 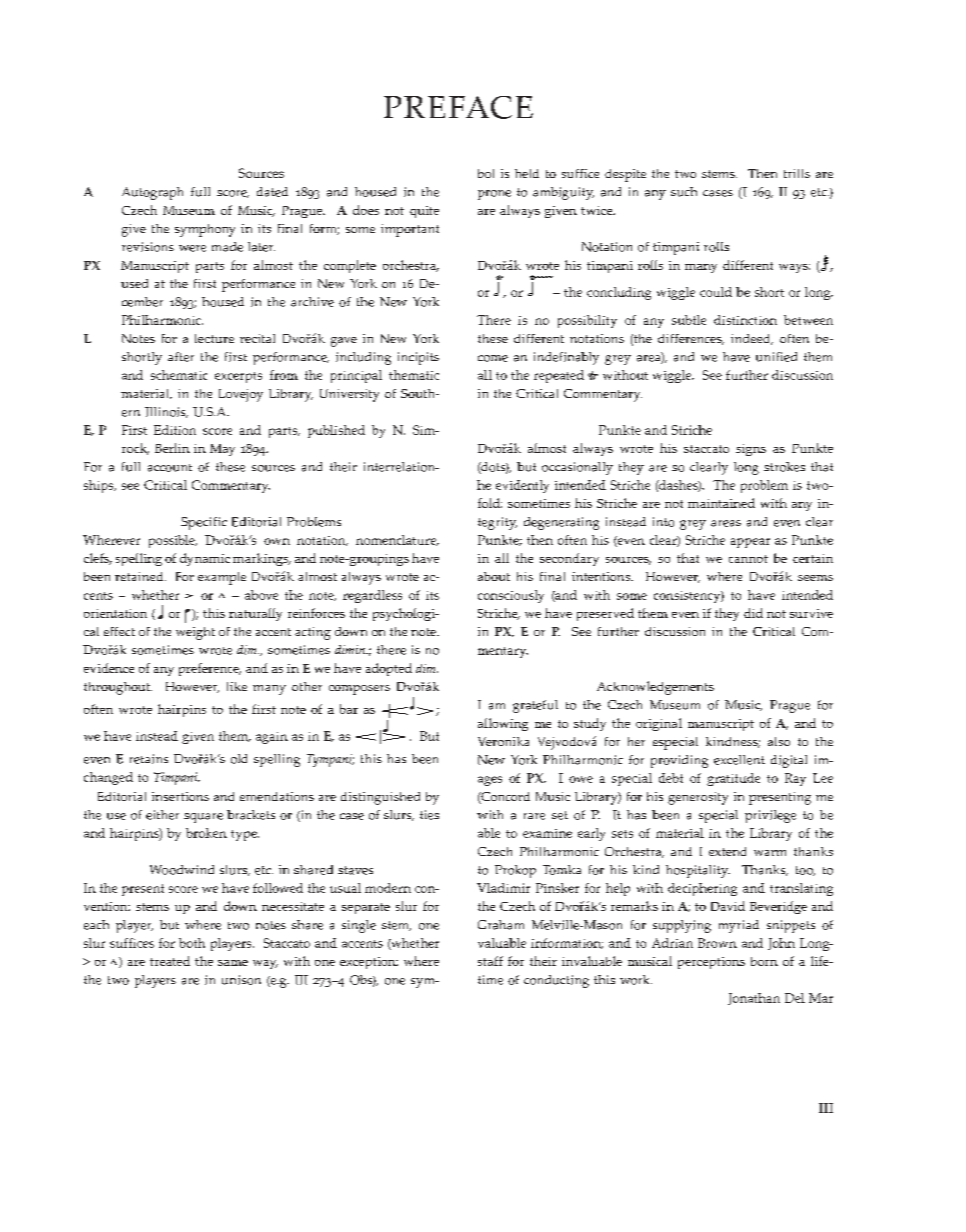 What do you see at coordinates (152, 193) in the page?
I see `Autograph` at bounding box center [152, 193].
